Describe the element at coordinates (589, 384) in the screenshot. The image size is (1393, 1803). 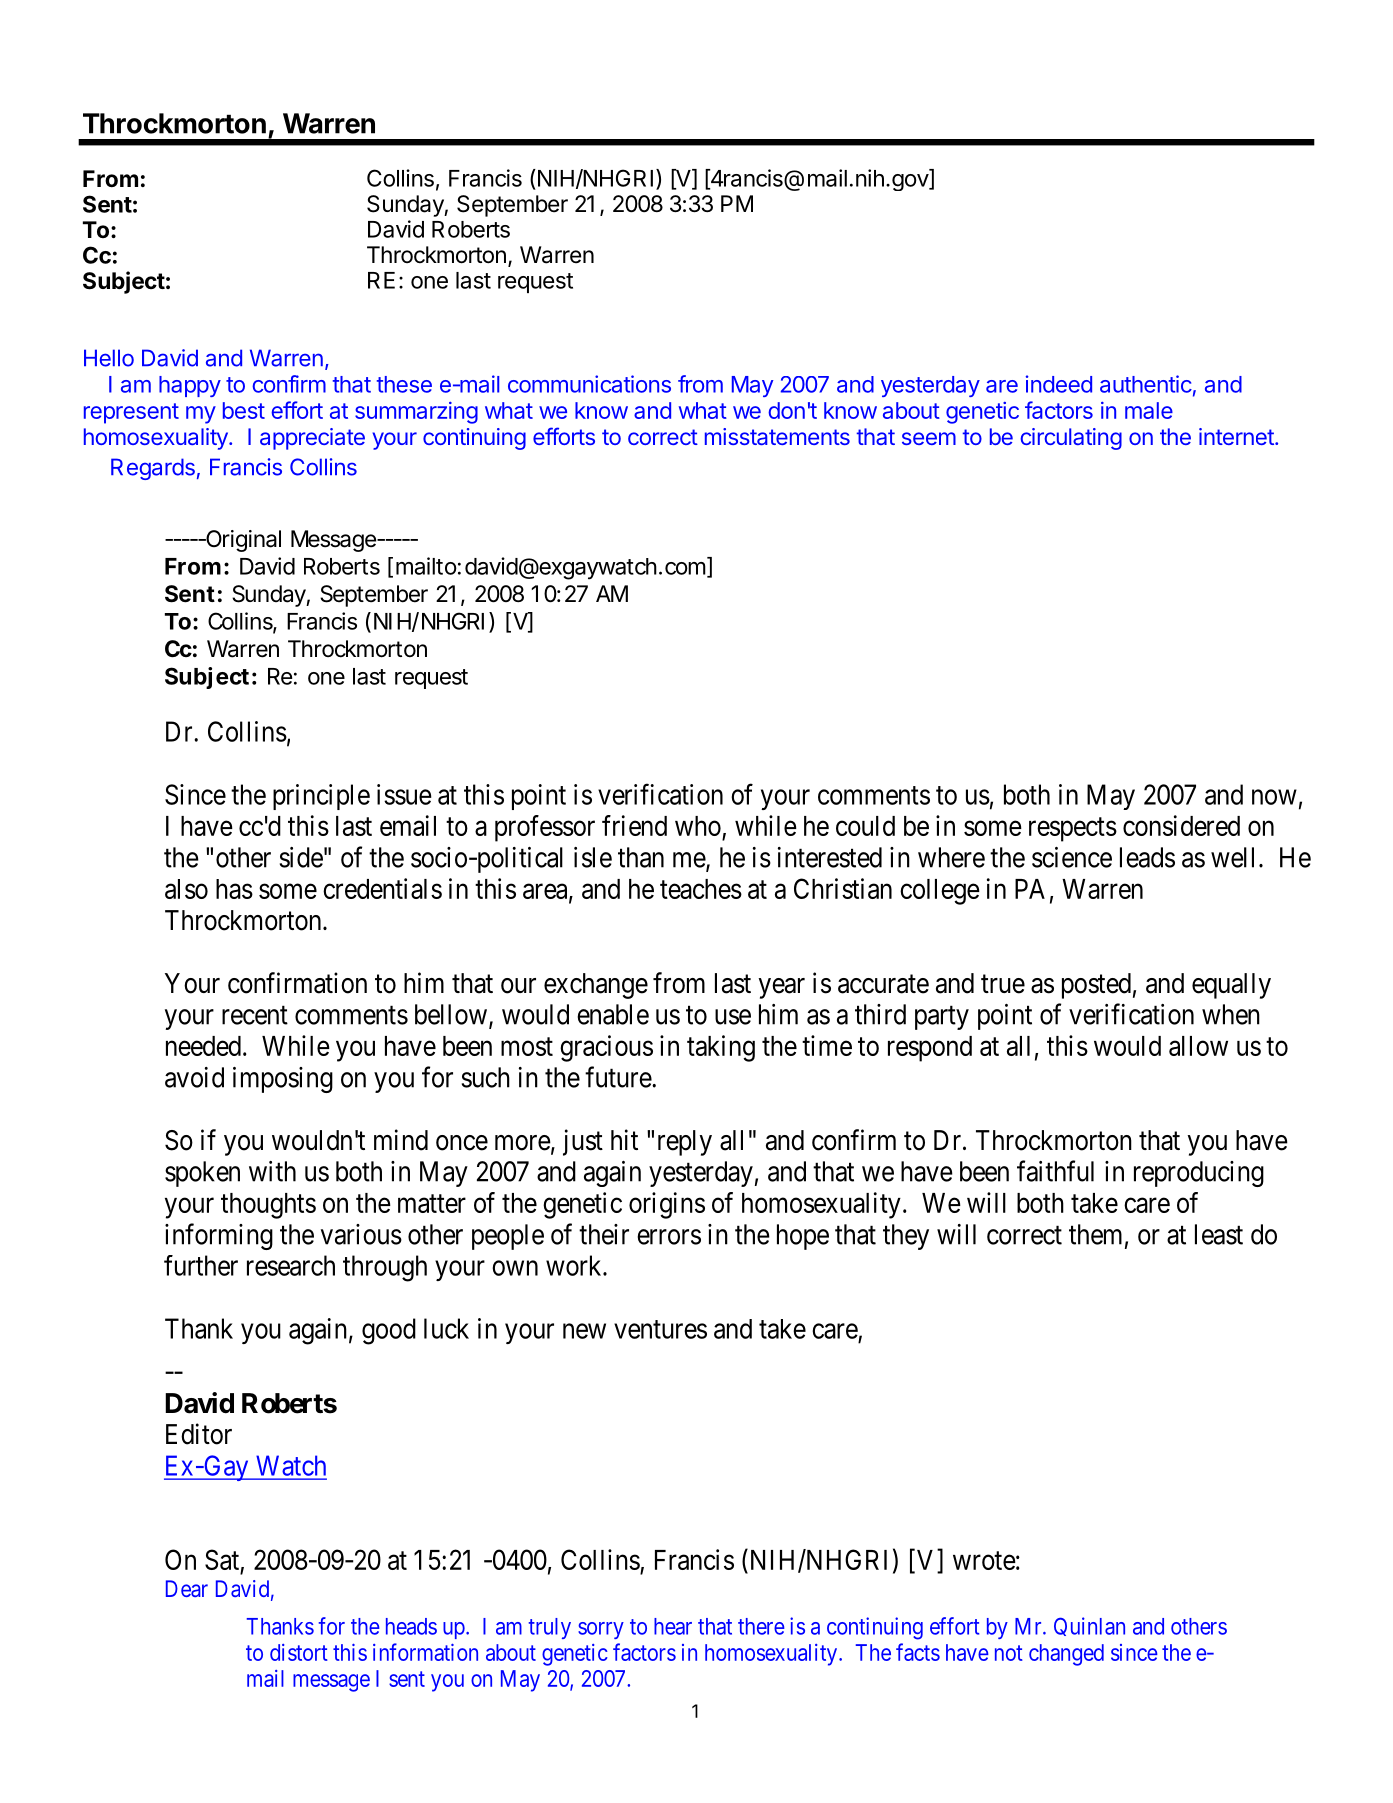
I see `communications` at that location.
